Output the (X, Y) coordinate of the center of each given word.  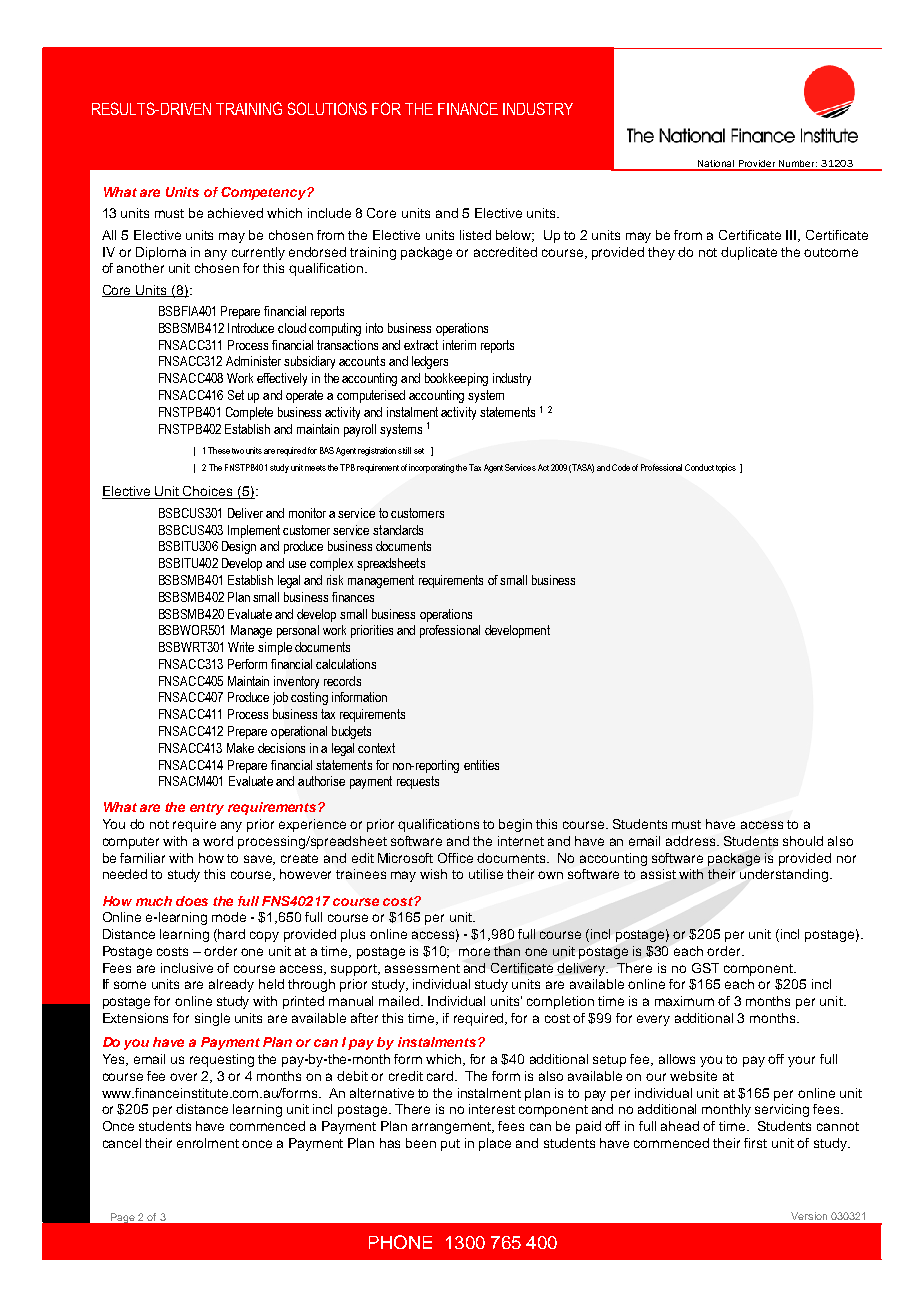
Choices (208, 492)
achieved (235, 213)
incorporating (431, 468)
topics (726, 468)
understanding (785, 875)
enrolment (208, 1143)
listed (475, 235)
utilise (486, 874)
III (792, 236)
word (218, 841)
